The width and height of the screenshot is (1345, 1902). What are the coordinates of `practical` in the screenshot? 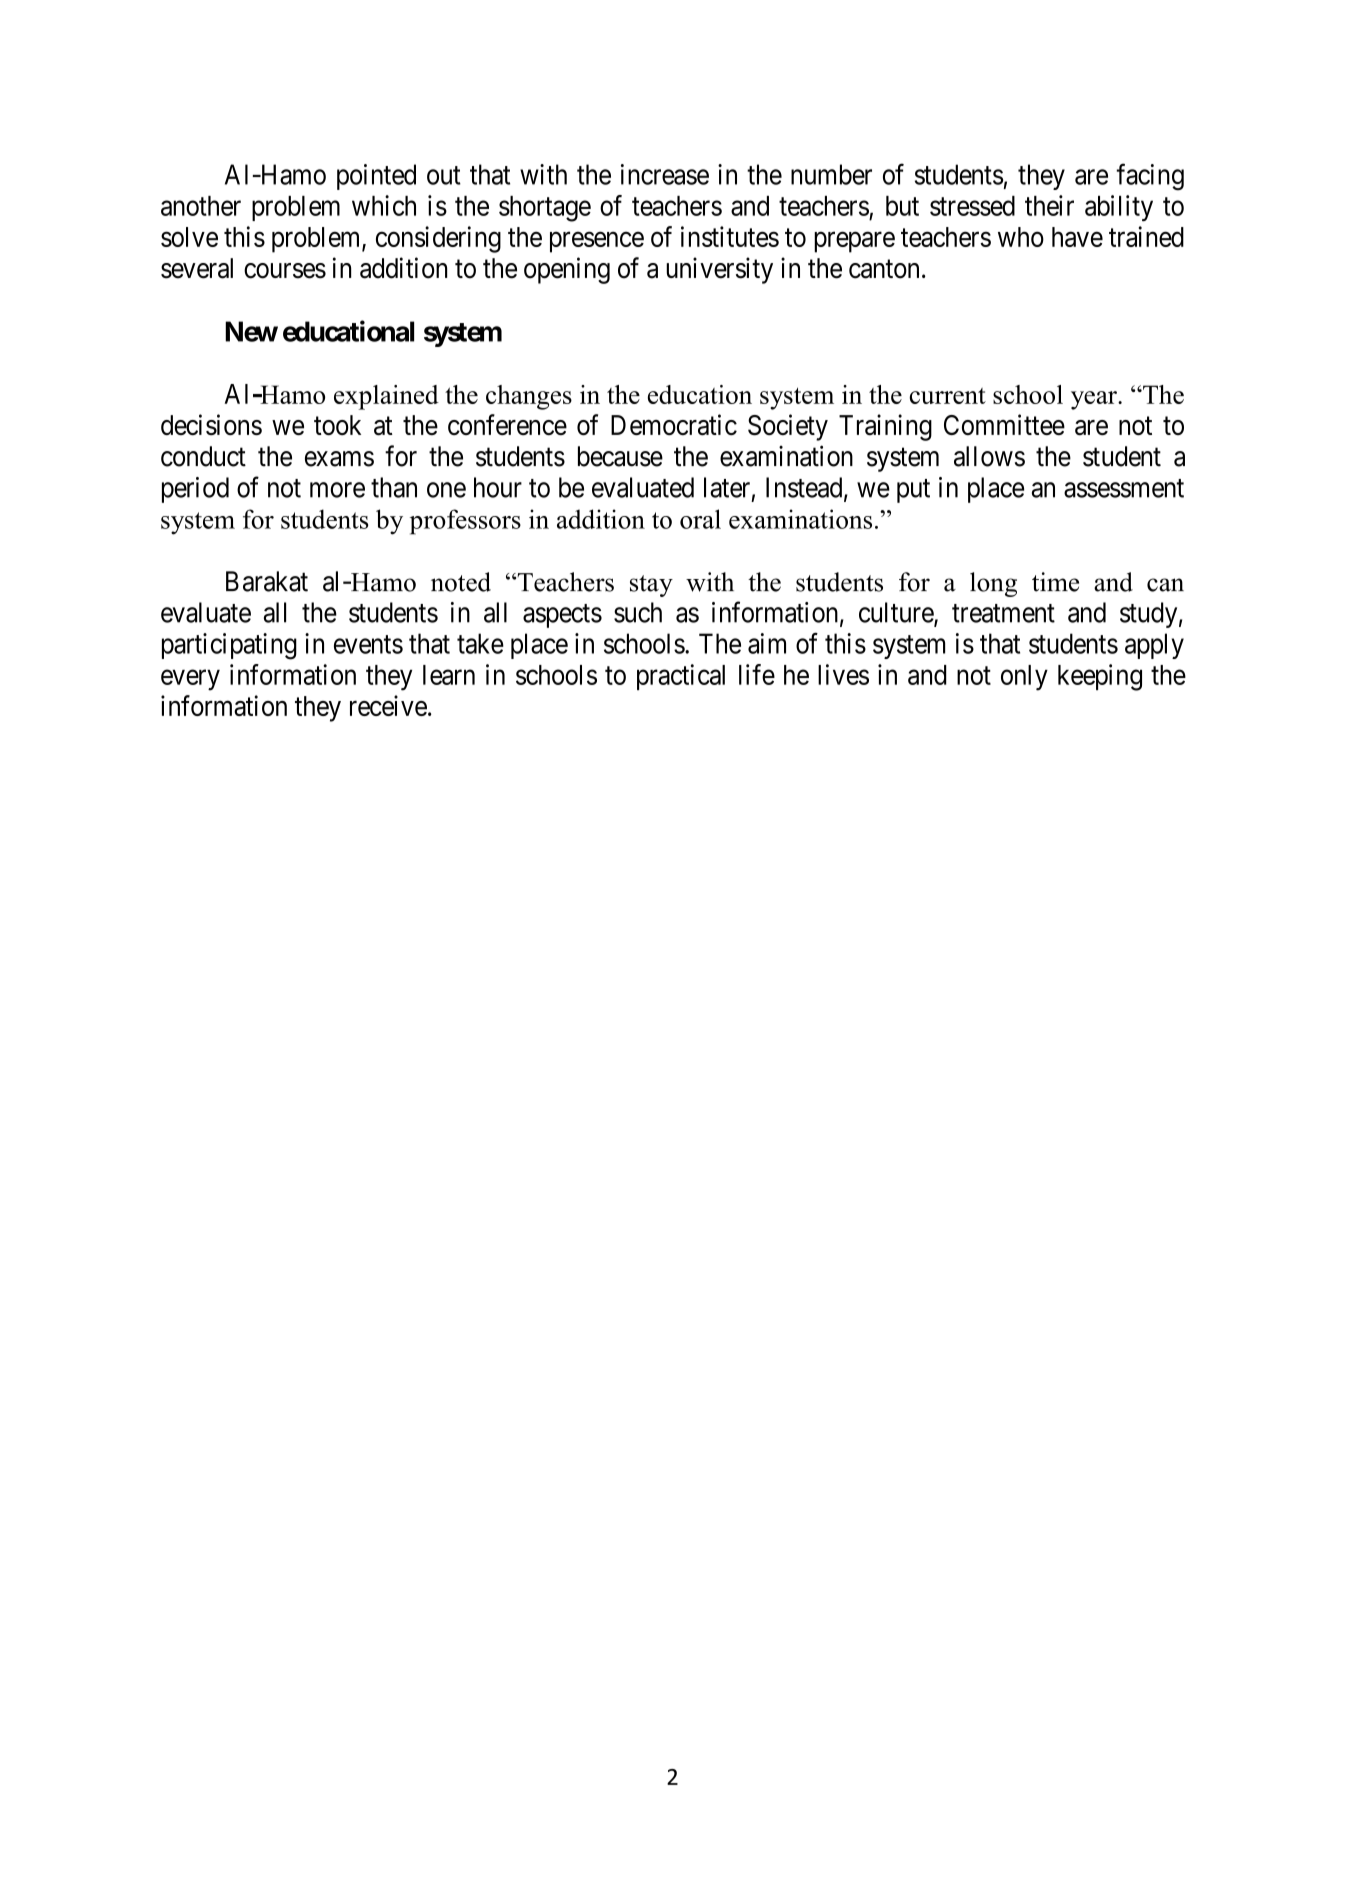 It's located at (681, 677).
